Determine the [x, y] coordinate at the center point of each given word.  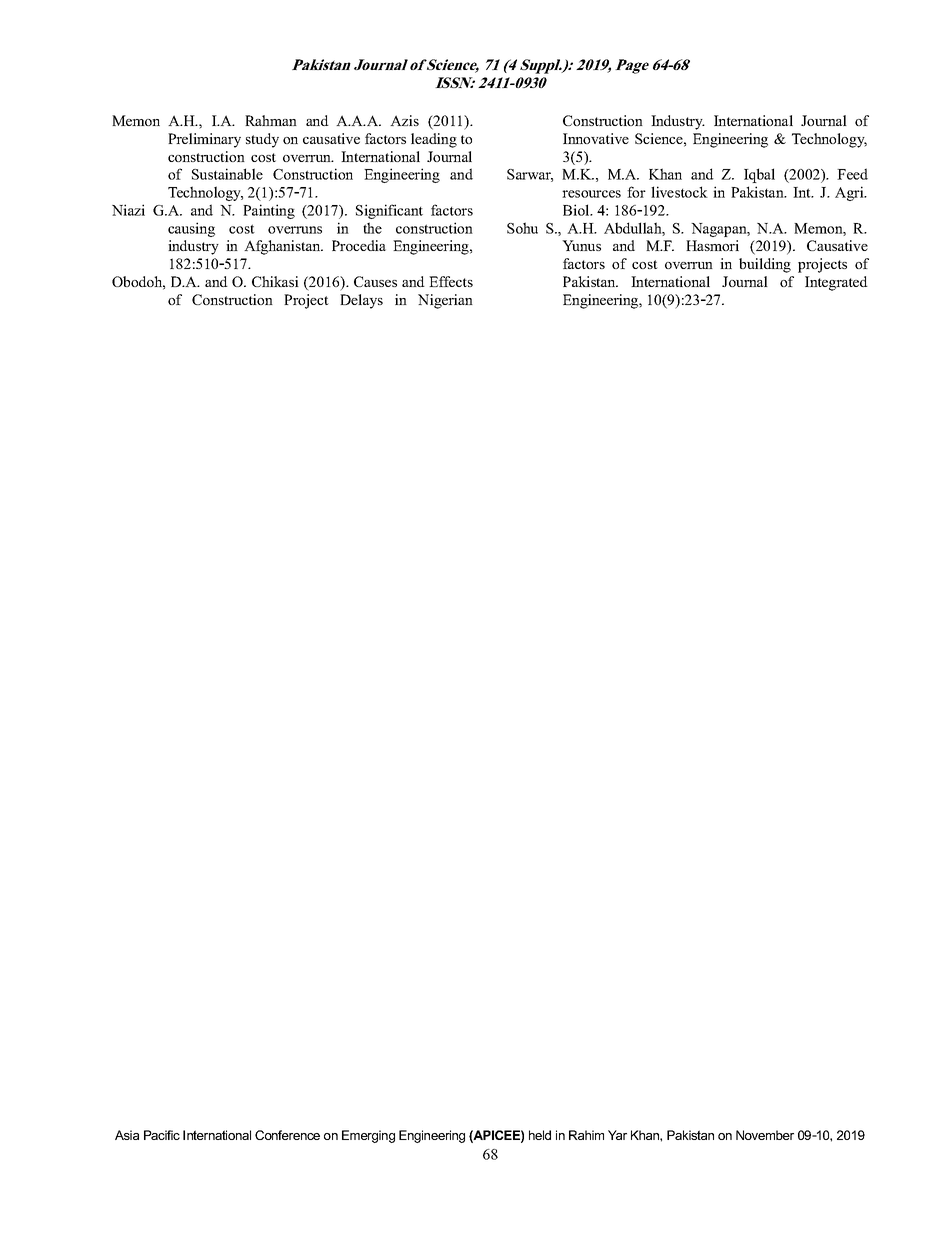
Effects [451, 281]
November [765, 1135]
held [540, 1135]
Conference [287, 1135]
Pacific [162, 1135]
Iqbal [759, 175]
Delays [361, 301]
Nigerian [445, 301]
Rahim [586, 1135]
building [765, 265]
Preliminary [204, 140]
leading [434, 140]
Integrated [836, 283]
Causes [375, 281]
